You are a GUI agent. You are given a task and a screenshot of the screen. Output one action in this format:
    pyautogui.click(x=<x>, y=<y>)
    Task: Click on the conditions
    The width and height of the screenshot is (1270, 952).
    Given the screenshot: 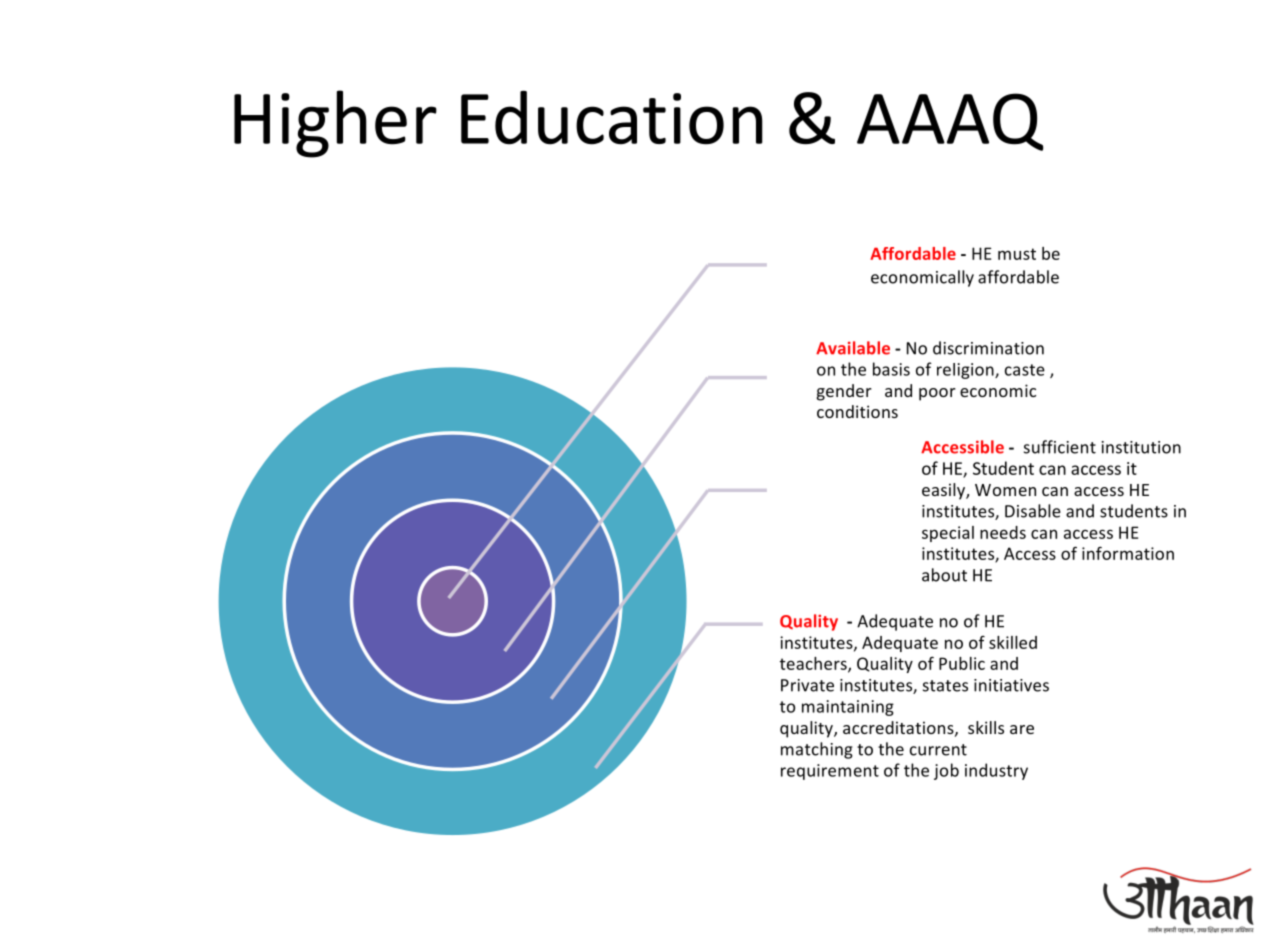 What is the action you would take?
    pyautogui.click(x=857, y=411)
